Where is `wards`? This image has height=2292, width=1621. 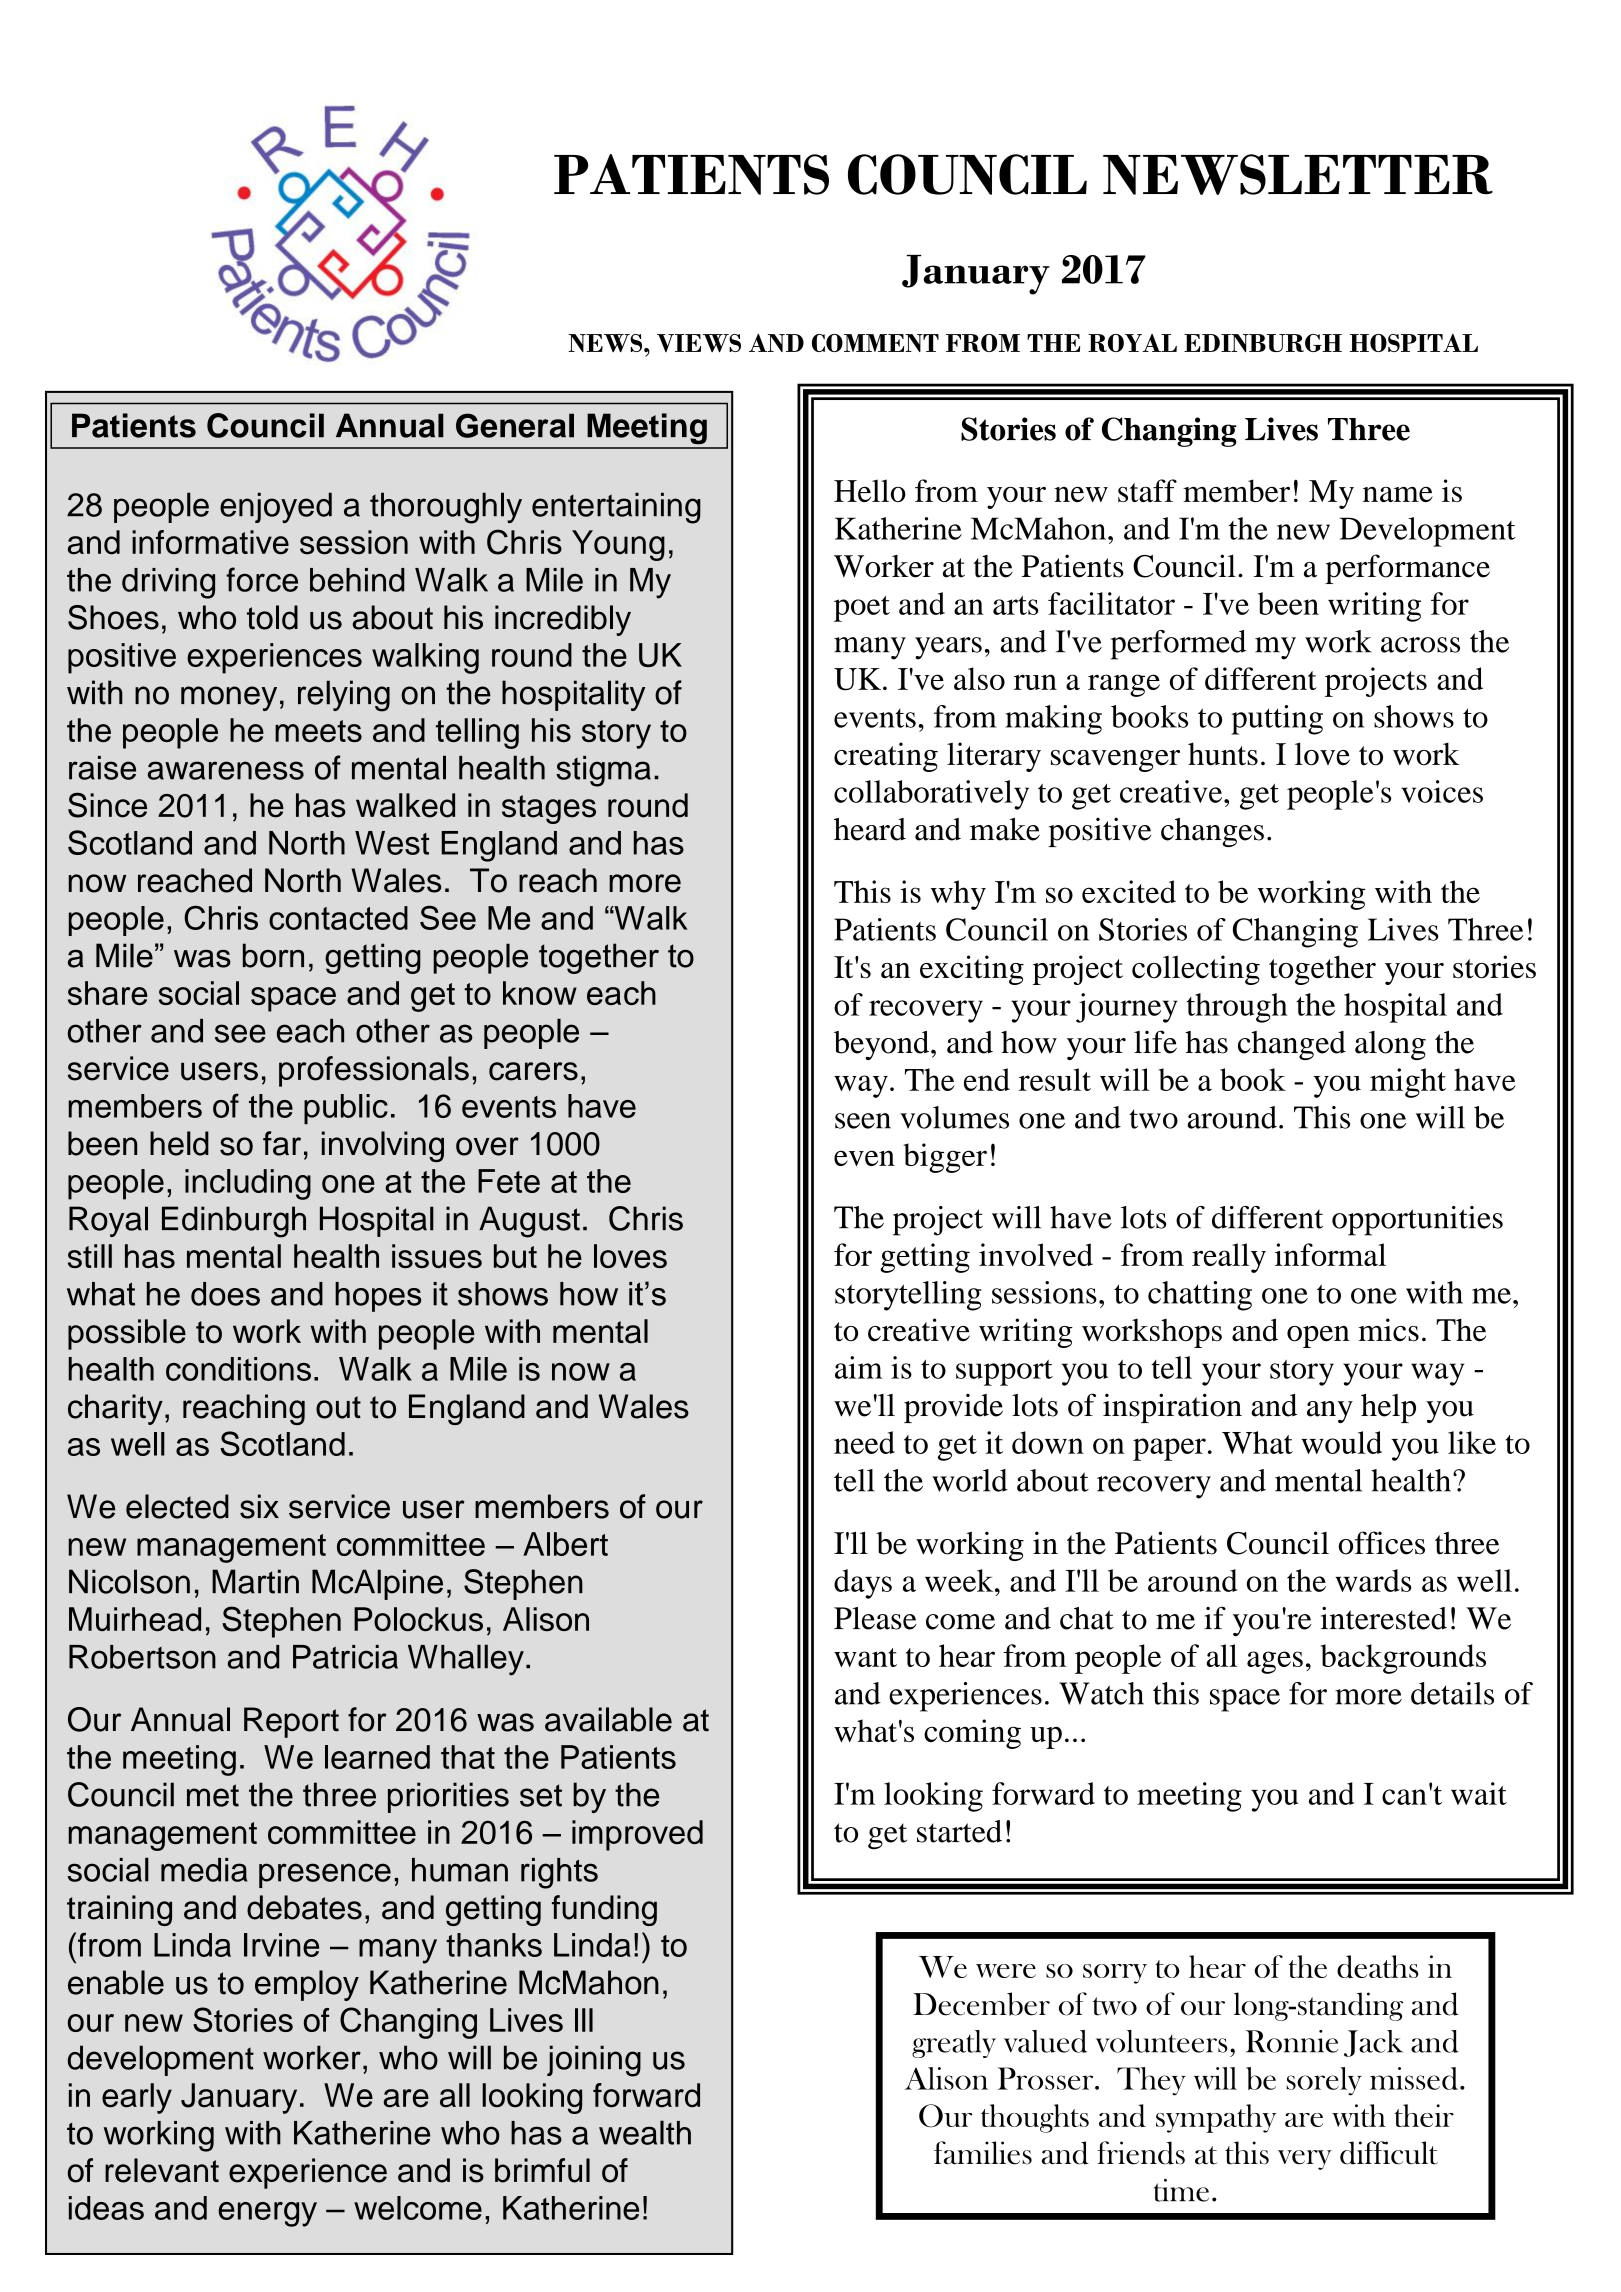
wards is located at coordinates (1373, 1580).
